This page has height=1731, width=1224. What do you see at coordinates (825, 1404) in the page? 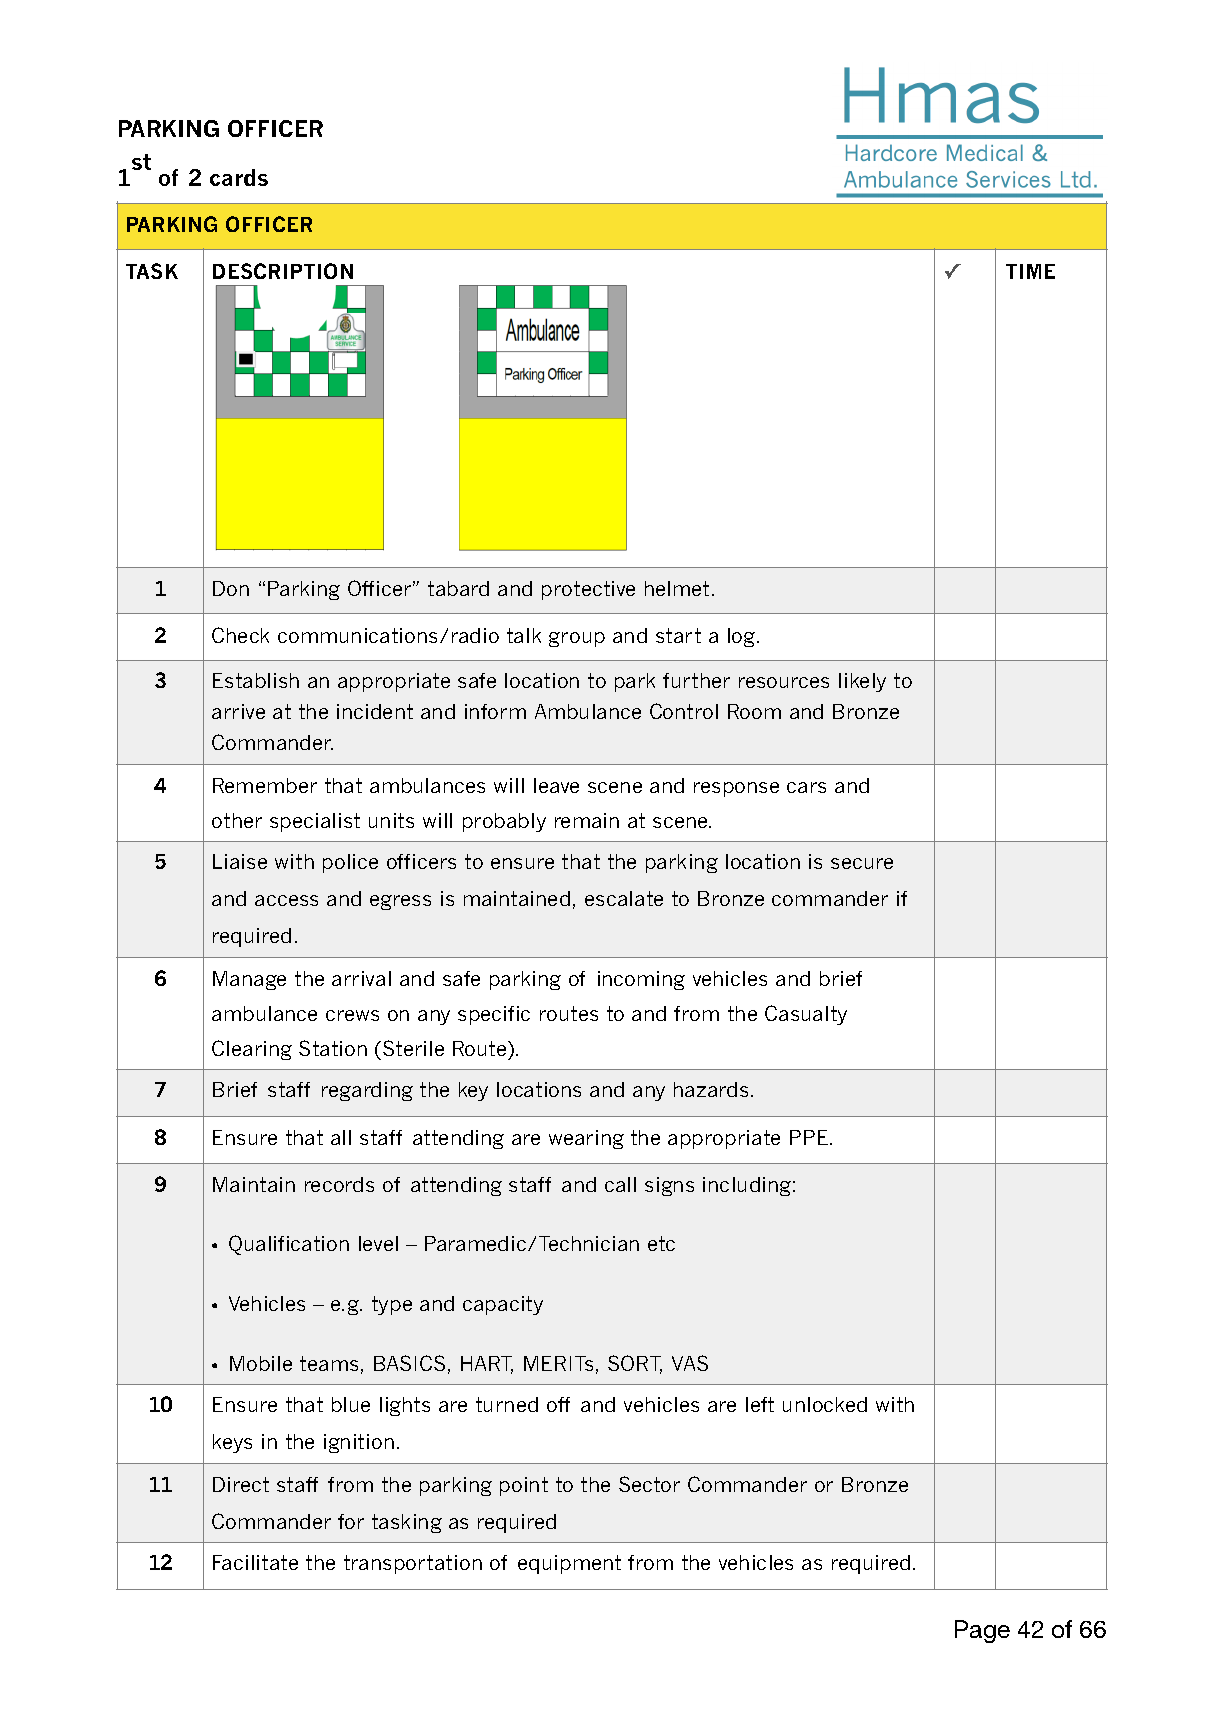
I see `unlocked` at bounding box center [825, 1404].
